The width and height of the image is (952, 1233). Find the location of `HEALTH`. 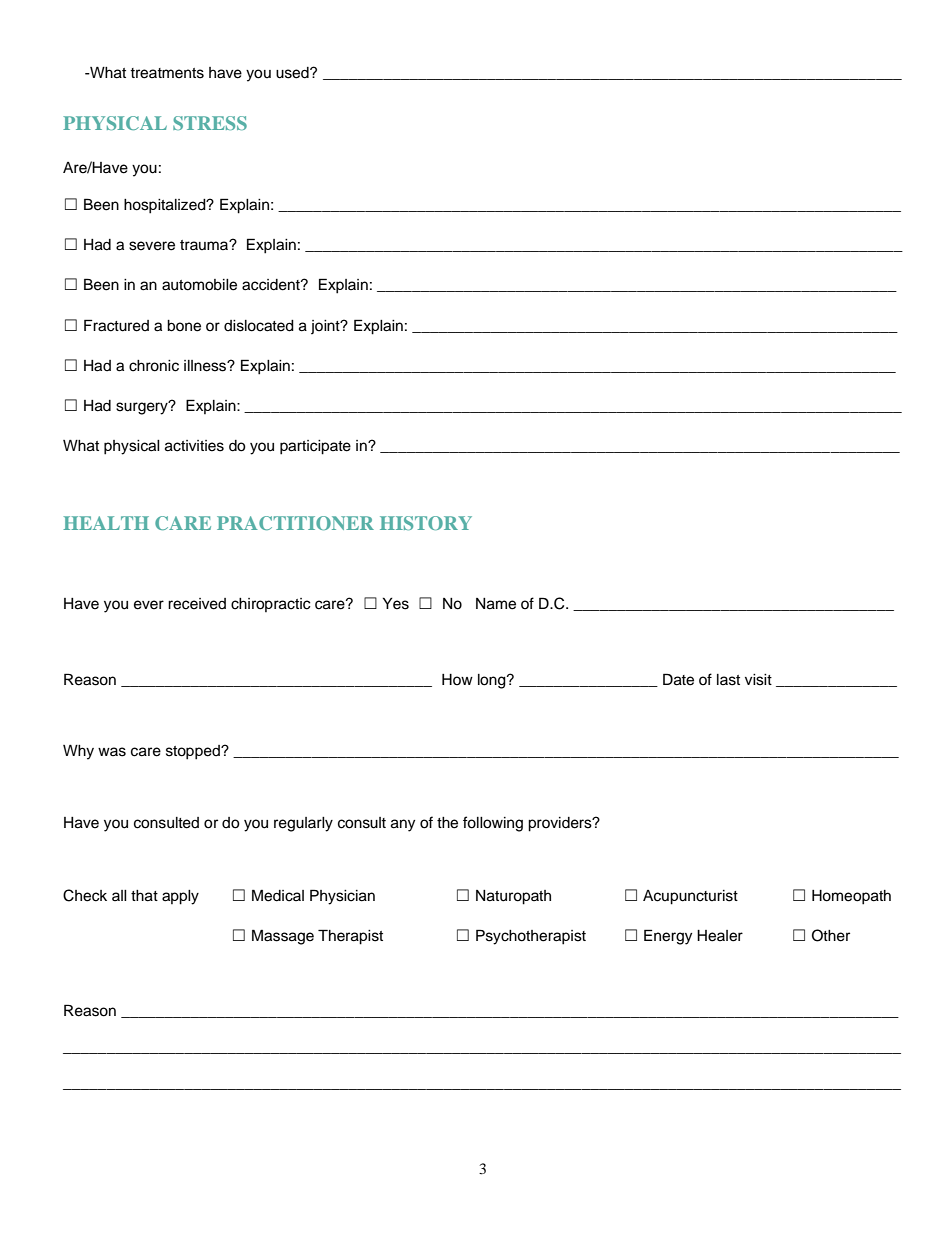

HEALTH is located at coordinates (106, 523).
